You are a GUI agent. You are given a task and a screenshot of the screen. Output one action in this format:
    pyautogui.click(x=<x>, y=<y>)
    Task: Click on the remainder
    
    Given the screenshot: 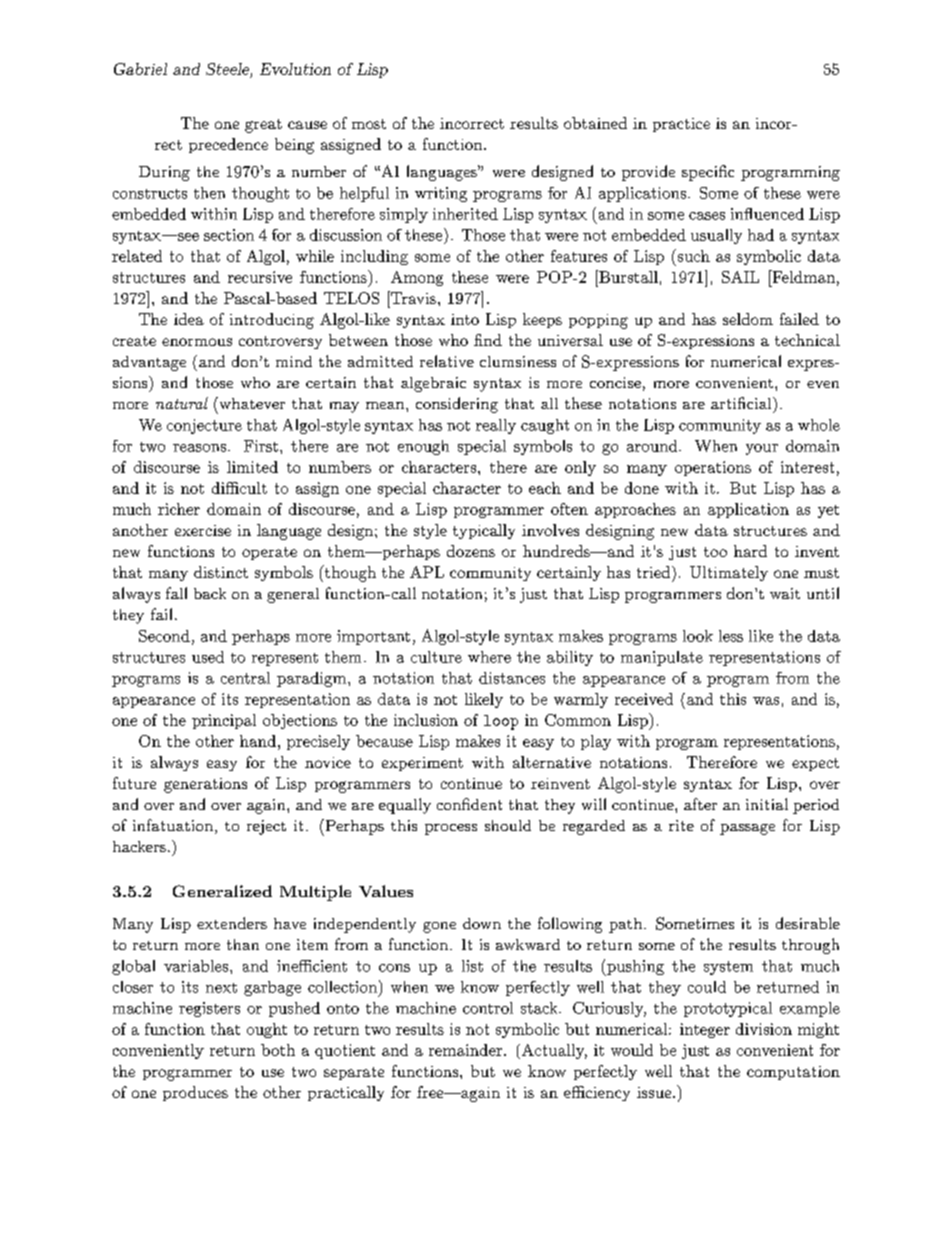 What is the action you would take?
    pyautogui.click(x=467, y=1050)
